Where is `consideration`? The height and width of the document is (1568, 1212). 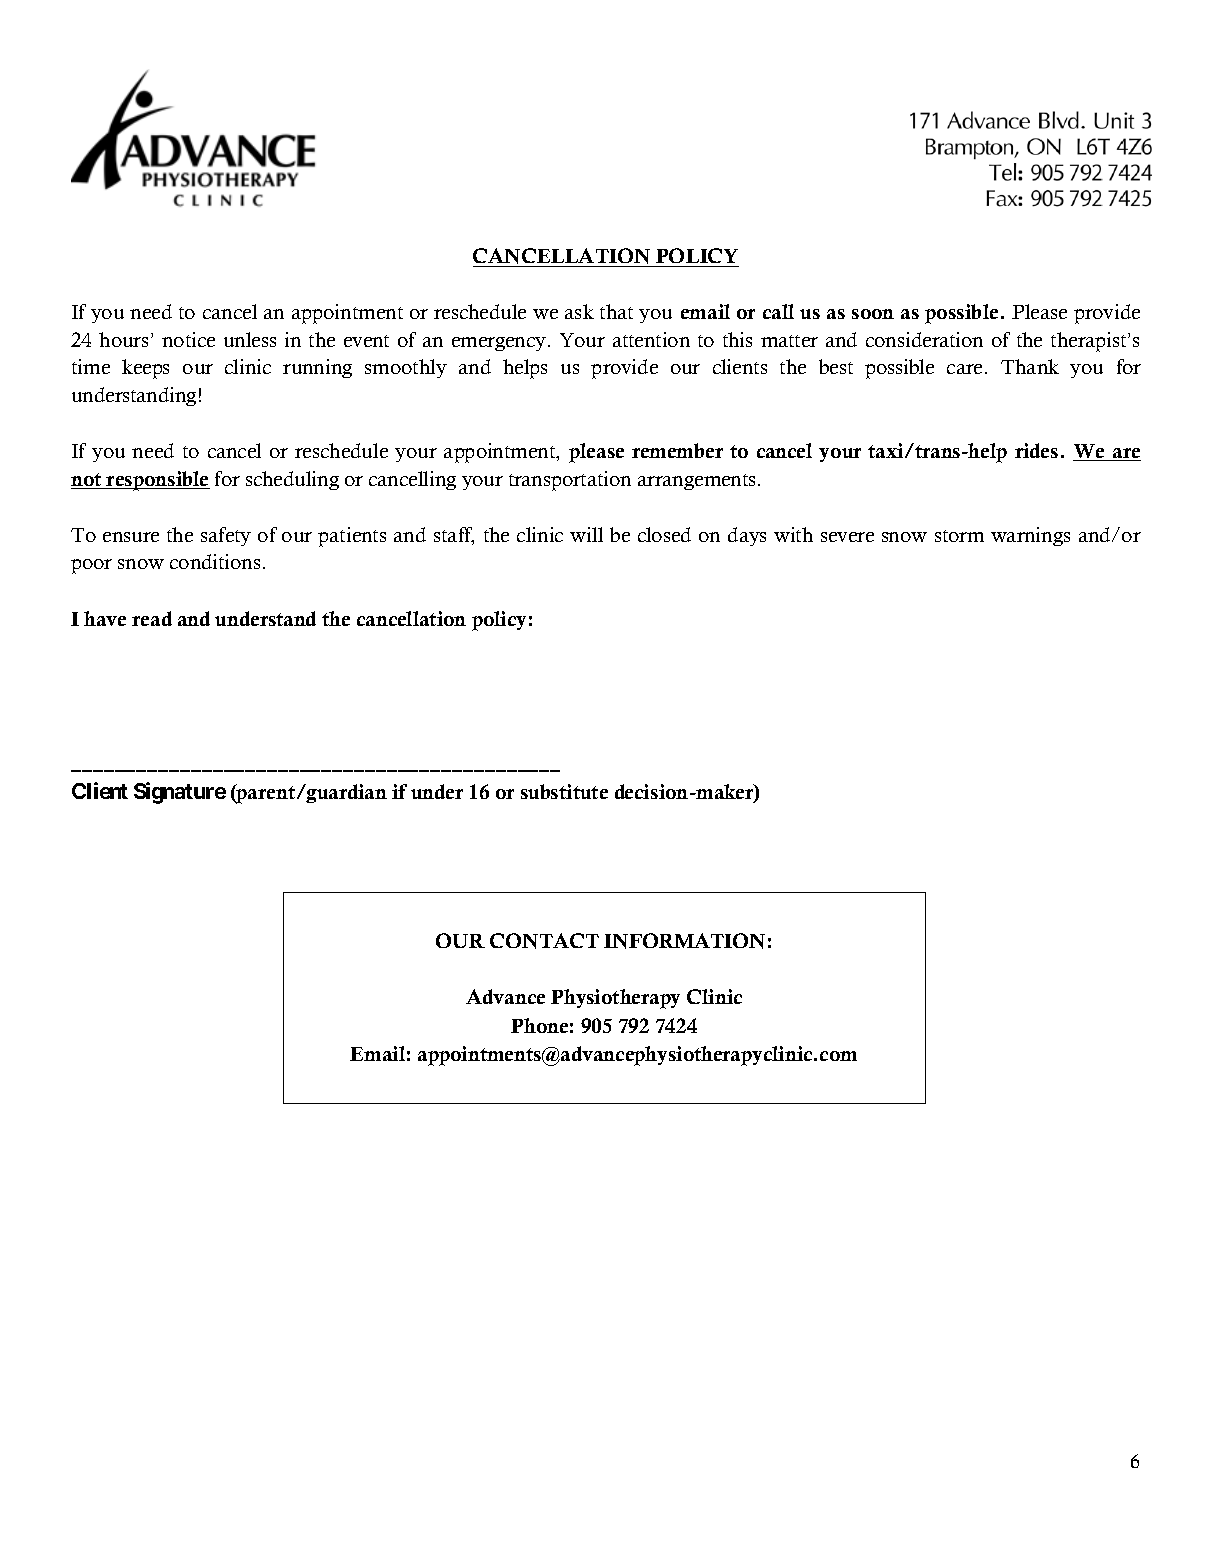
consideration is located at coordinates (924, 339).
